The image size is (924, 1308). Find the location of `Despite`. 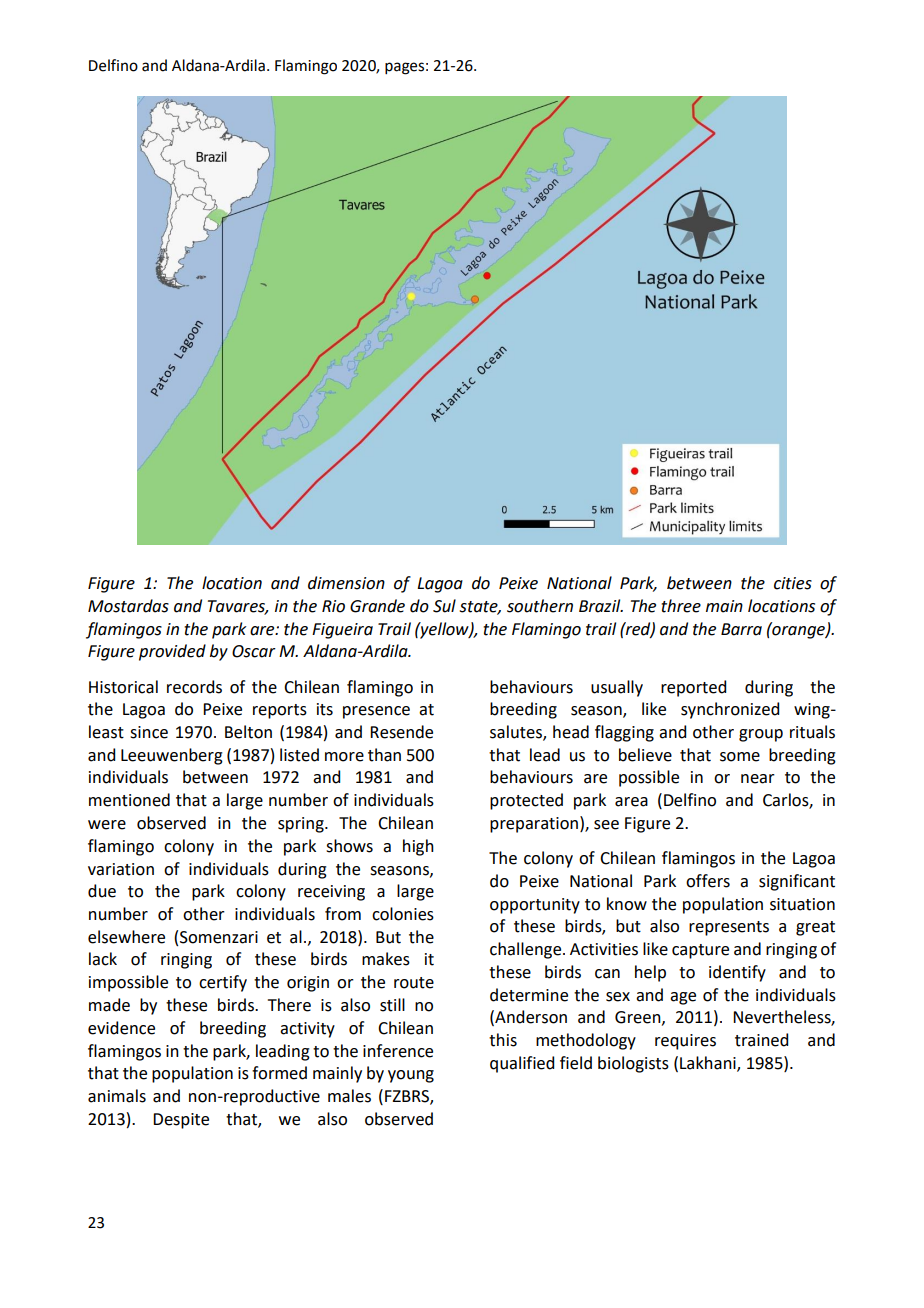

Despite is located at coordinates (181, 1121).
